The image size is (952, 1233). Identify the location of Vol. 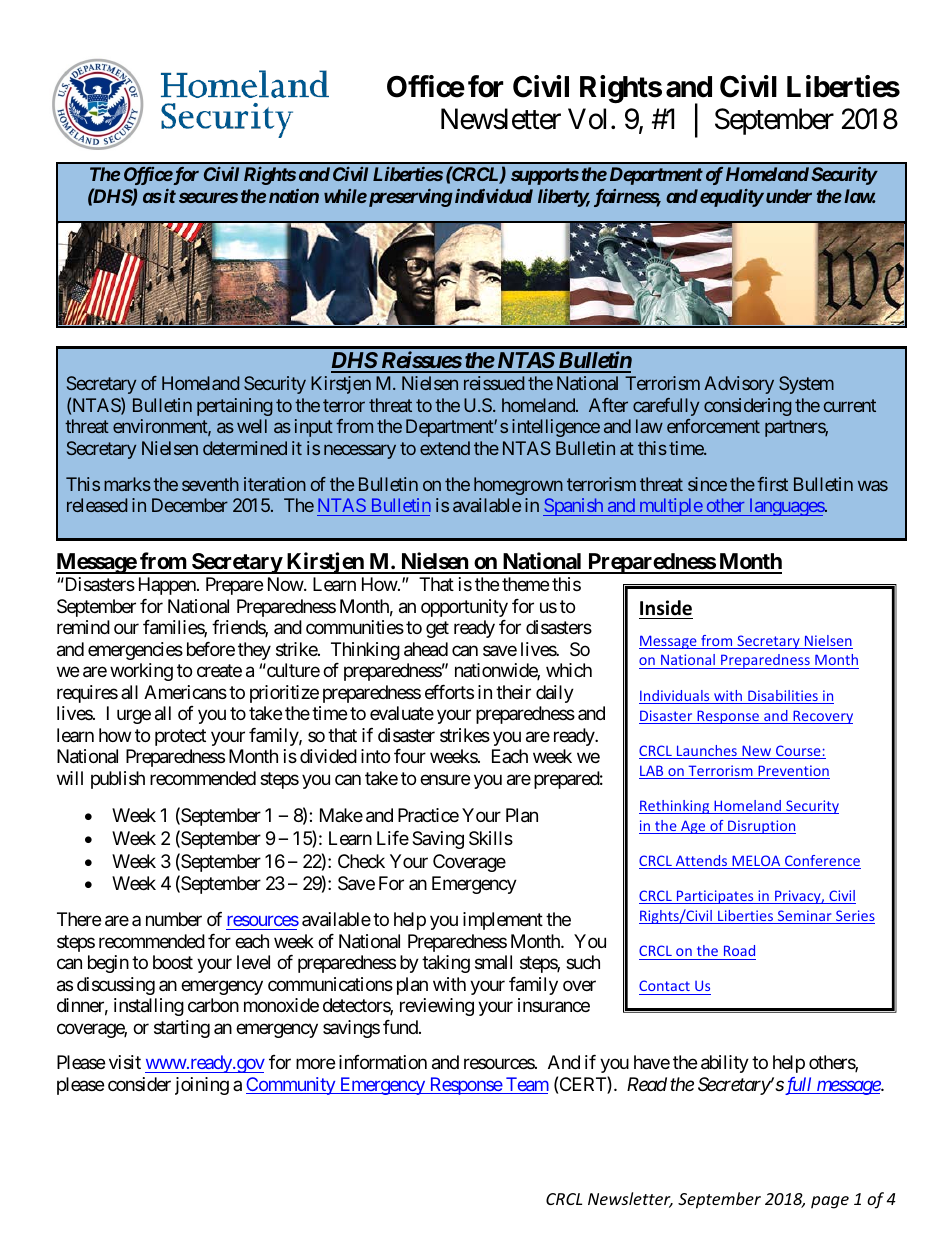
(587, 119).
